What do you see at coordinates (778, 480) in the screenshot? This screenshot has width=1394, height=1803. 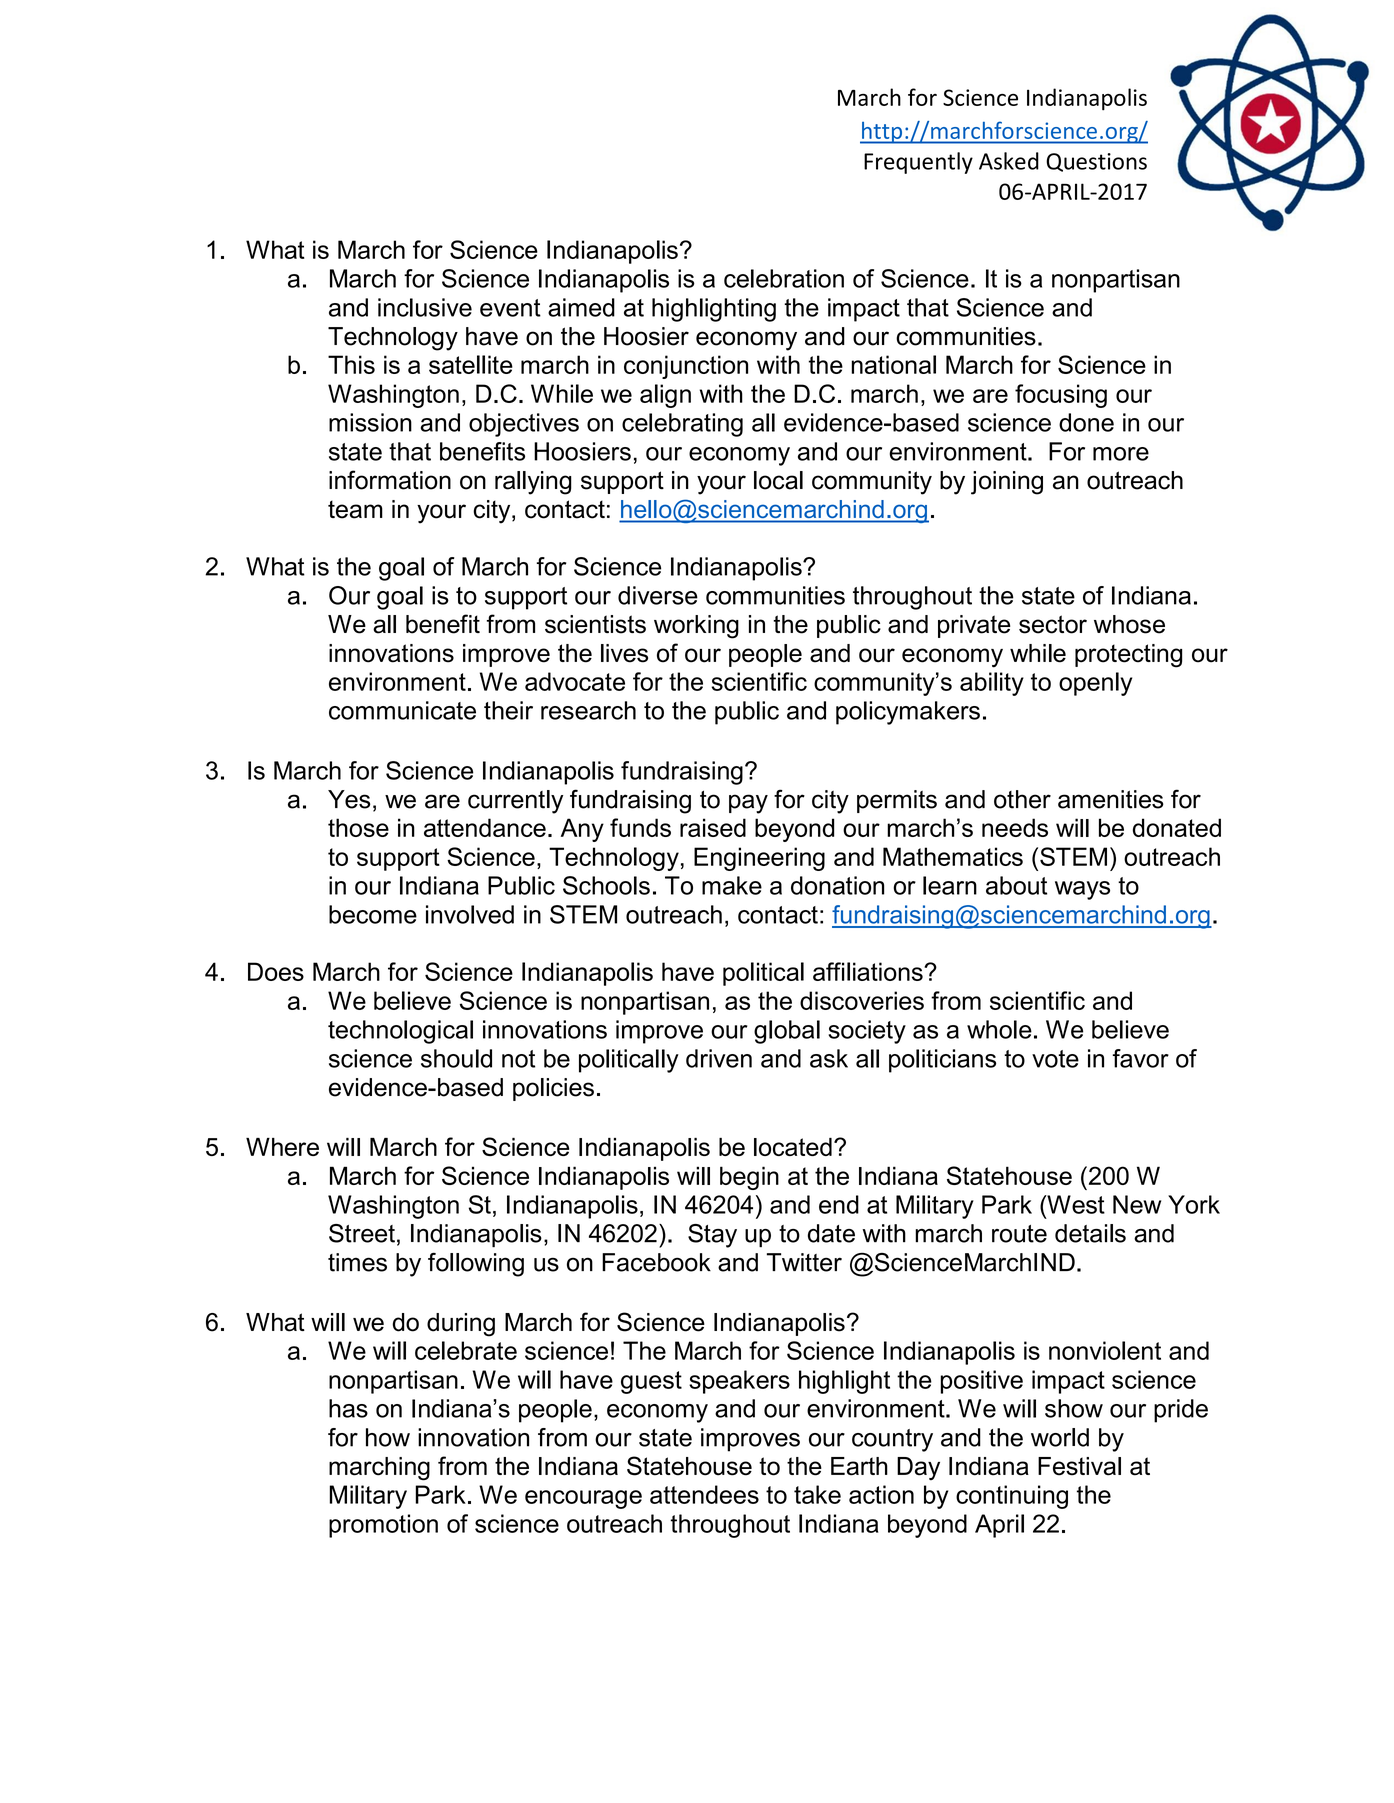 I see `local` at bounding box center [778, 480].
